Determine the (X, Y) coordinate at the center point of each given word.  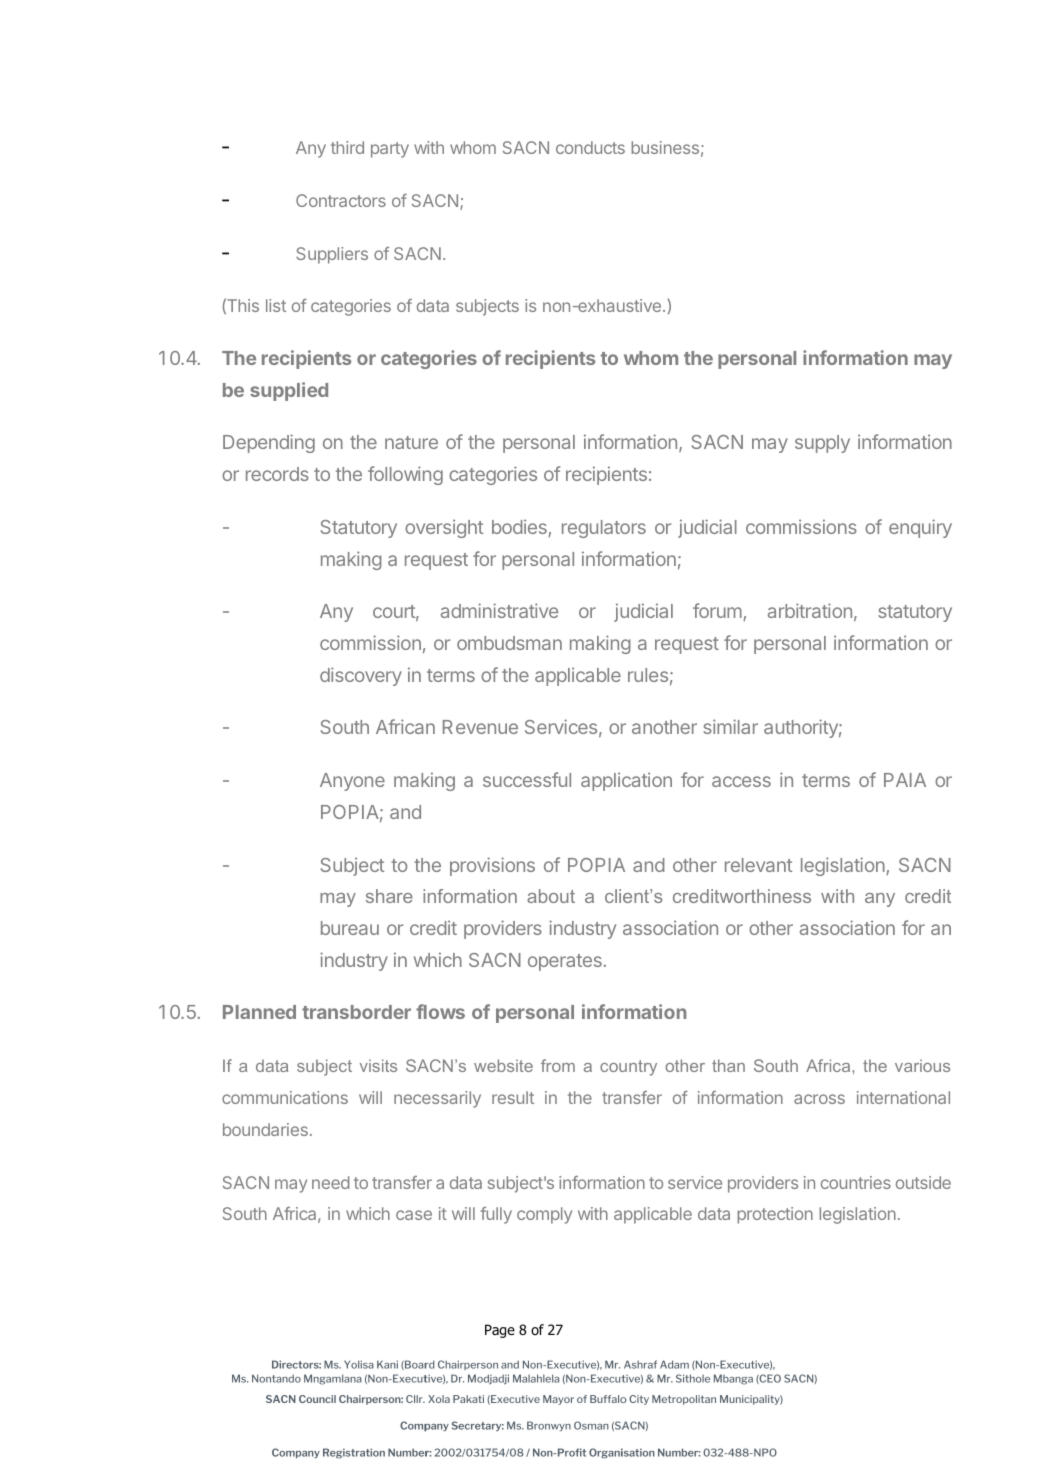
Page (500, 1331)
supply (822, 444)
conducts (590, 147)
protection (775, 1215)
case (414, 1215)
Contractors (341, 200)
